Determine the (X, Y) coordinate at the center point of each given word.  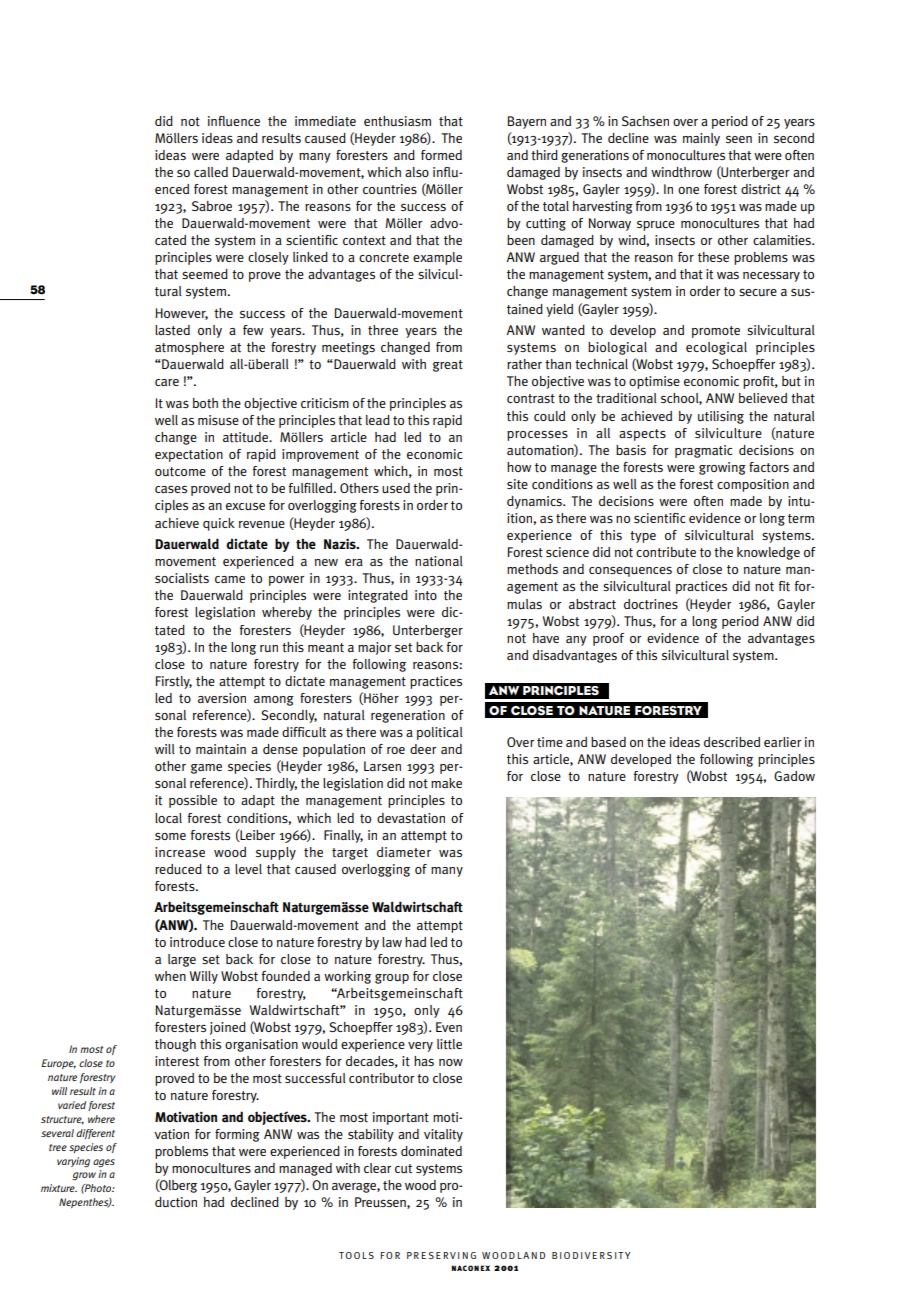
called (211, 172)
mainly (701, 139)
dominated (431, 1151)
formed (441, 155)
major (374, 648)
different (95, 1134)
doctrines (651, 604)
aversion (222, 698)
